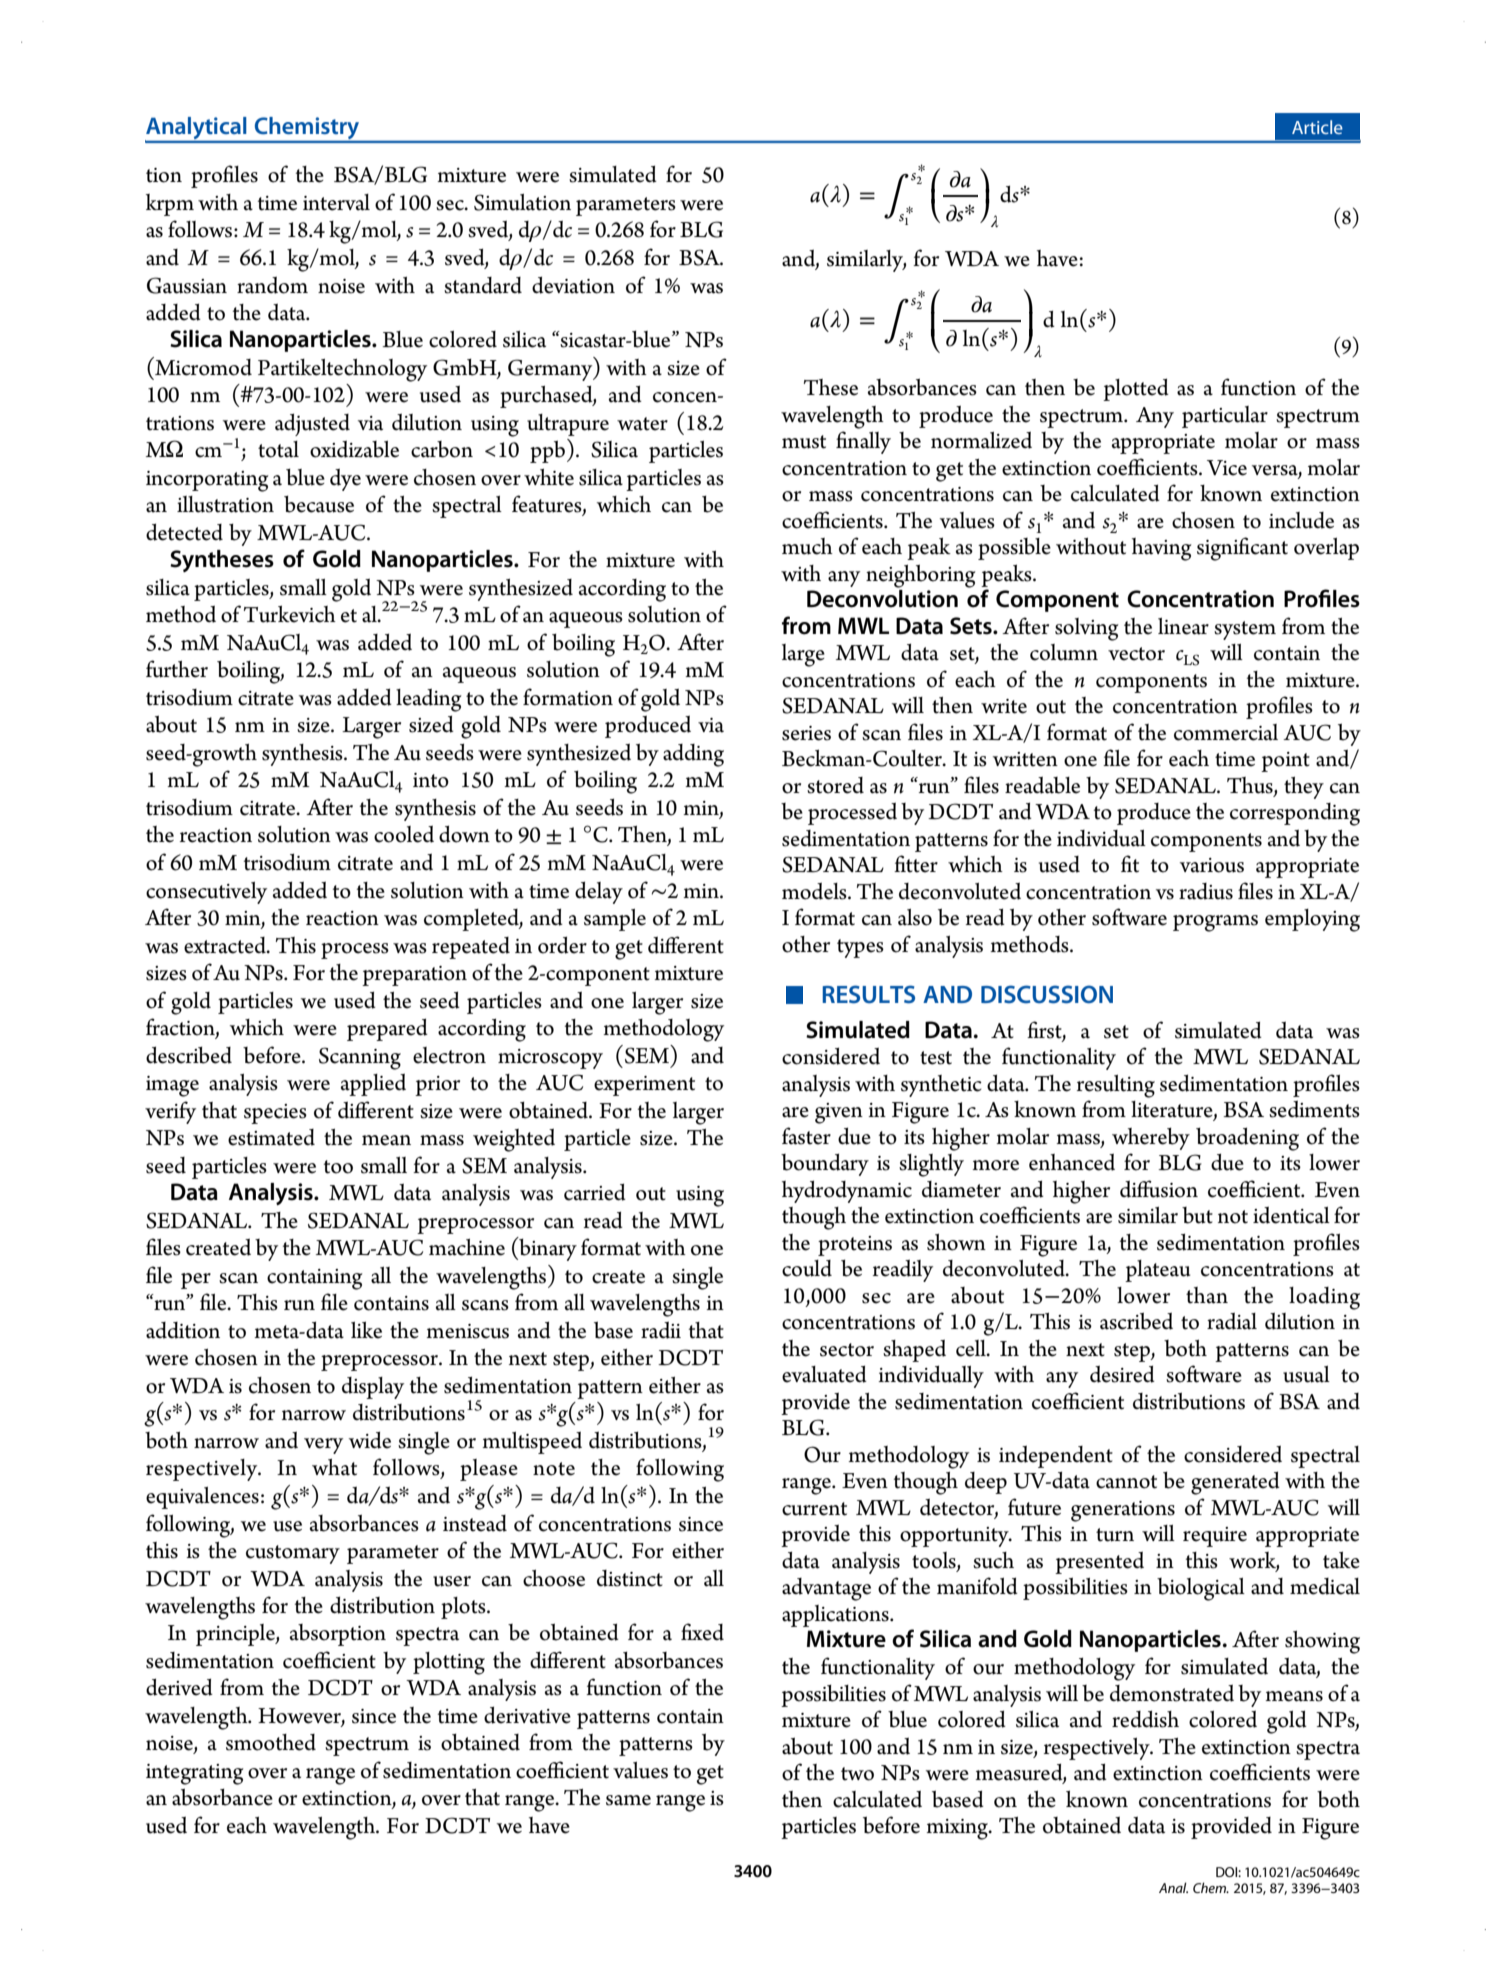 The image size is (1507, 1972). I want to click on resulting, so click(1116, 1086).
